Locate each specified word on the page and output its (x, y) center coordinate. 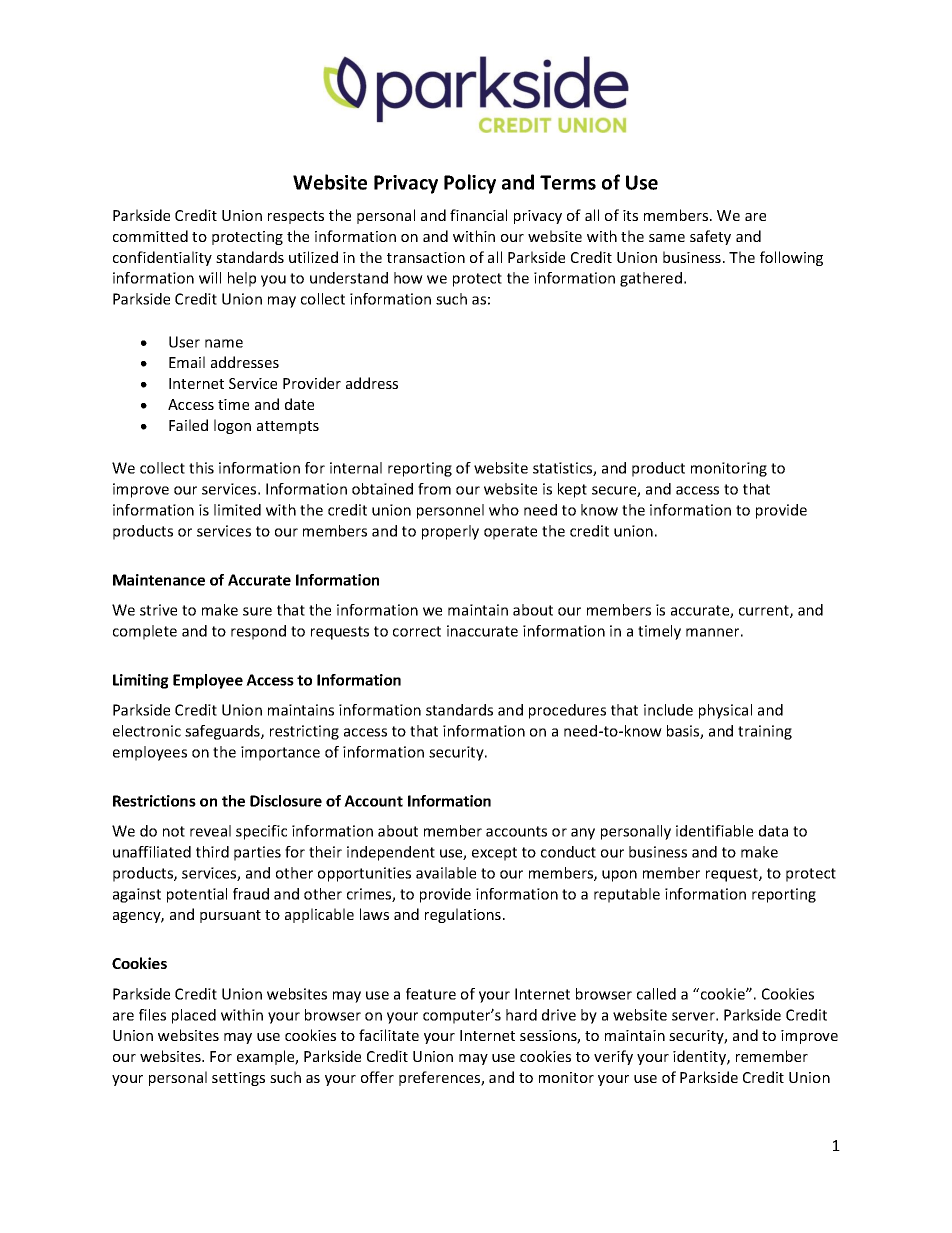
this (201, 468)
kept (572, 490)
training (765, 732)
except (494, 854)
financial (478, 215)
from (434, 489)
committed (150, 236)
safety (710, 237)
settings (238, 1079)
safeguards (223, 732)
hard (521, 1015)
